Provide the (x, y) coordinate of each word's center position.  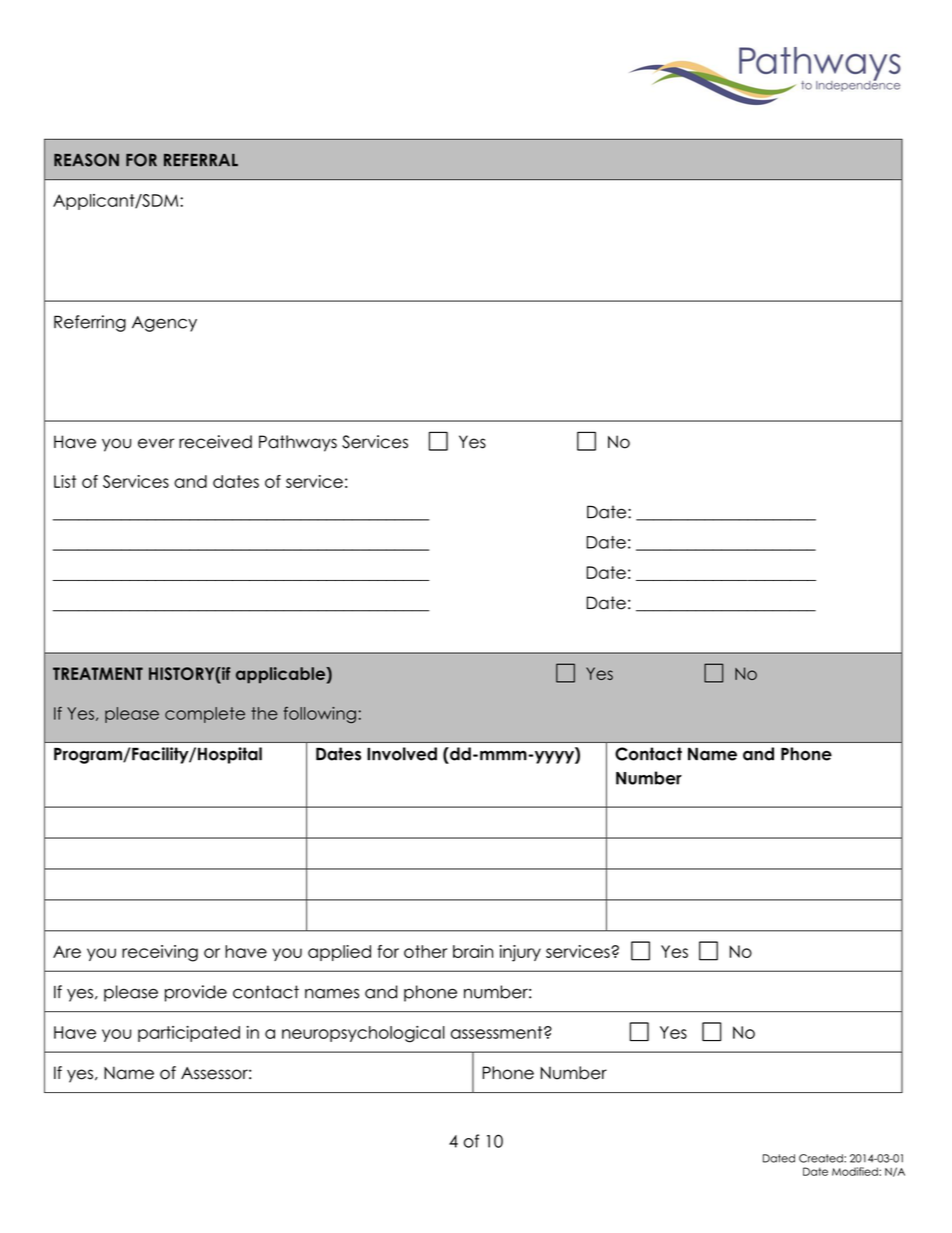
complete (205, 715)
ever (156, 443)
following (320, 715)
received (215, 442)
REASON (86, 160)
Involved (402, 754)
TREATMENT (98, 673)
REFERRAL (201, 160)
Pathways (298, 443)
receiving (160, 953)
